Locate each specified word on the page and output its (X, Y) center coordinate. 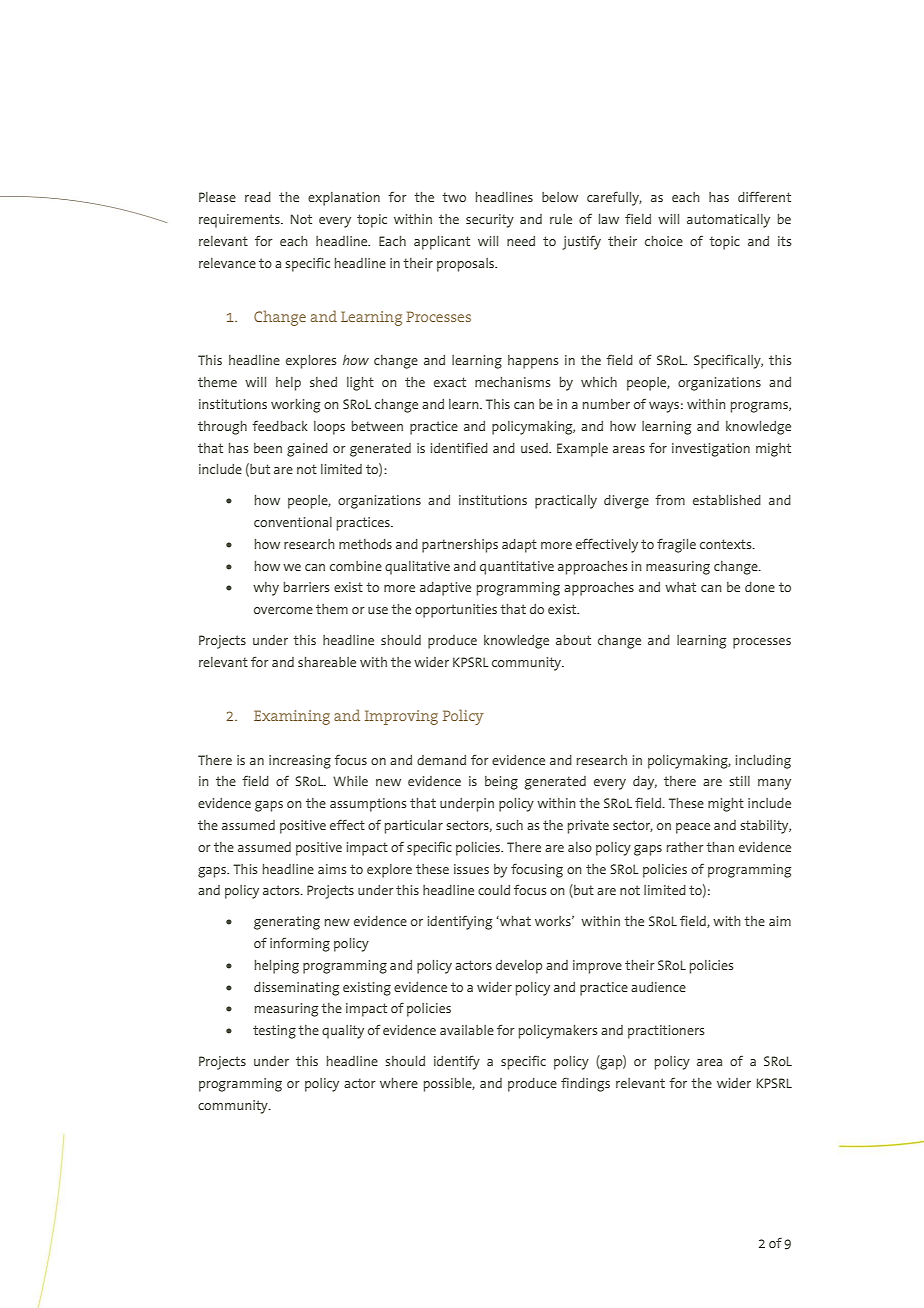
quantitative (517, 568)
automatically (728, 221)
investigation (711, 450)
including (763, 762)
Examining (292, 717)
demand (441, 760)
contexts (727, 544)
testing (274, 1032)
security (490, 221)
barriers (306, 587)
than (720, 847)
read (258, 197)
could (494, 890)
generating (287, 923)
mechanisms (512, 382)
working (295, 406)
